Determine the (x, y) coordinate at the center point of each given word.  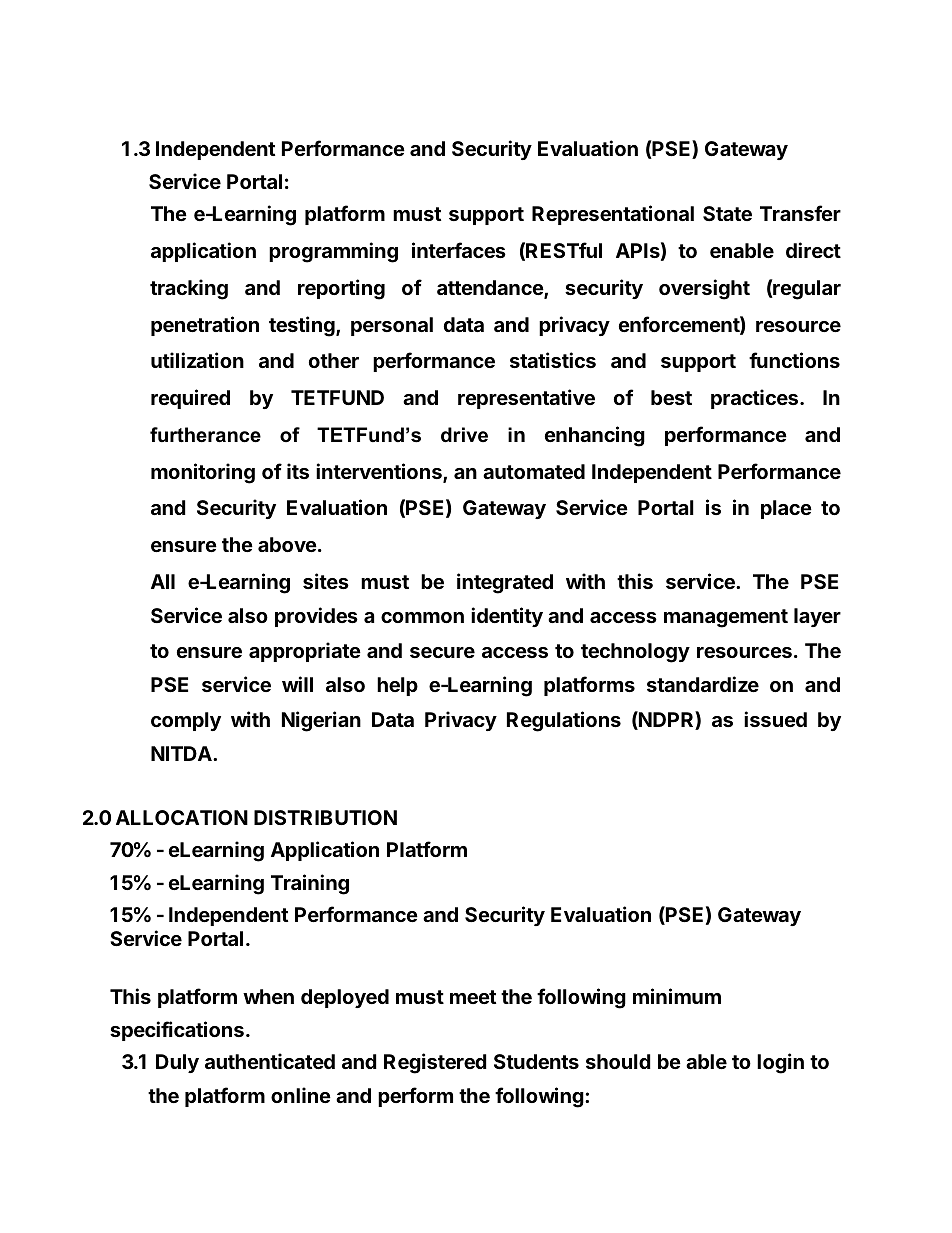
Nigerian (321, 721)
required (190, 399)
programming (333, 252)
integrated (505, 583)
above (287, 544)
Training (310, 884)
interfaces (459, 250)
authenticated (270, 1061)
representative (526, 399)
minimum (677, 996)
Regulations (564, 721)
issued (775, 719)
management (726, 618)
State (727, 213)
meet (473, 997)
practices (756, 399)
